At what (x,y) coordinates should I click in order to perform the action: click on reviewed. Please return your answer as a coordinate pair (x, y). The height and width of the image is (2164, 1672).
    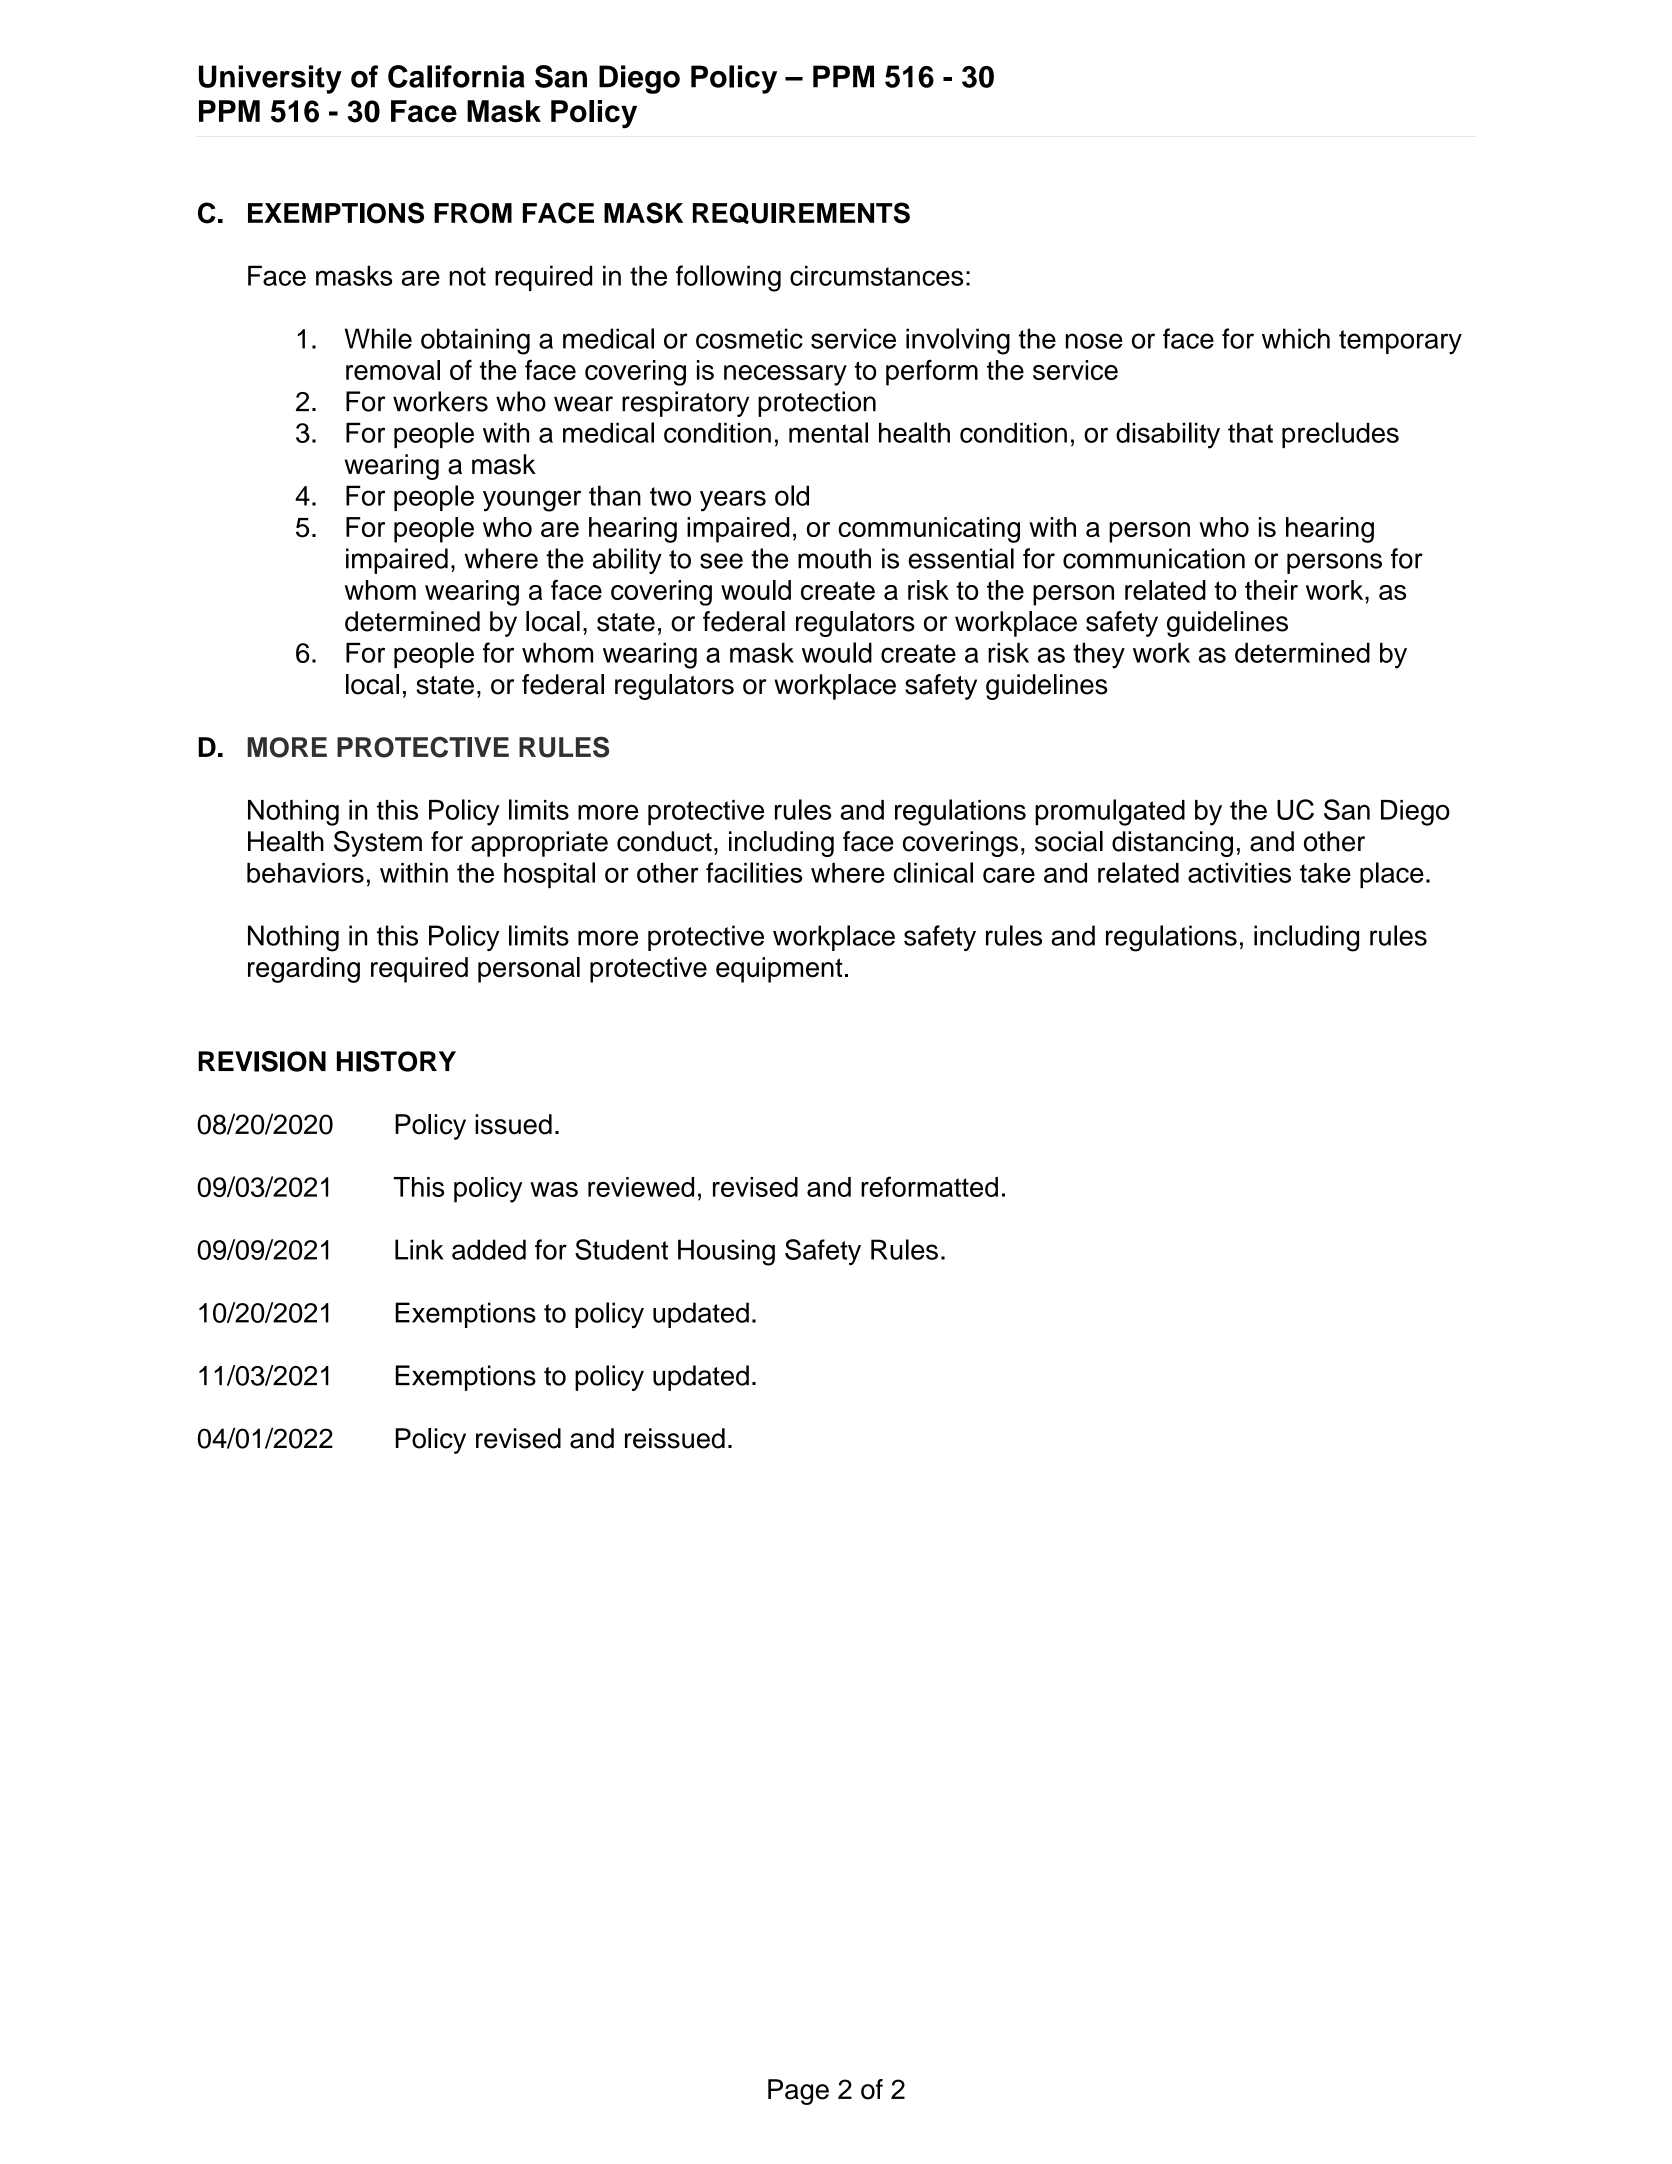
    Looking at the image, I should click on (641, 1187).
